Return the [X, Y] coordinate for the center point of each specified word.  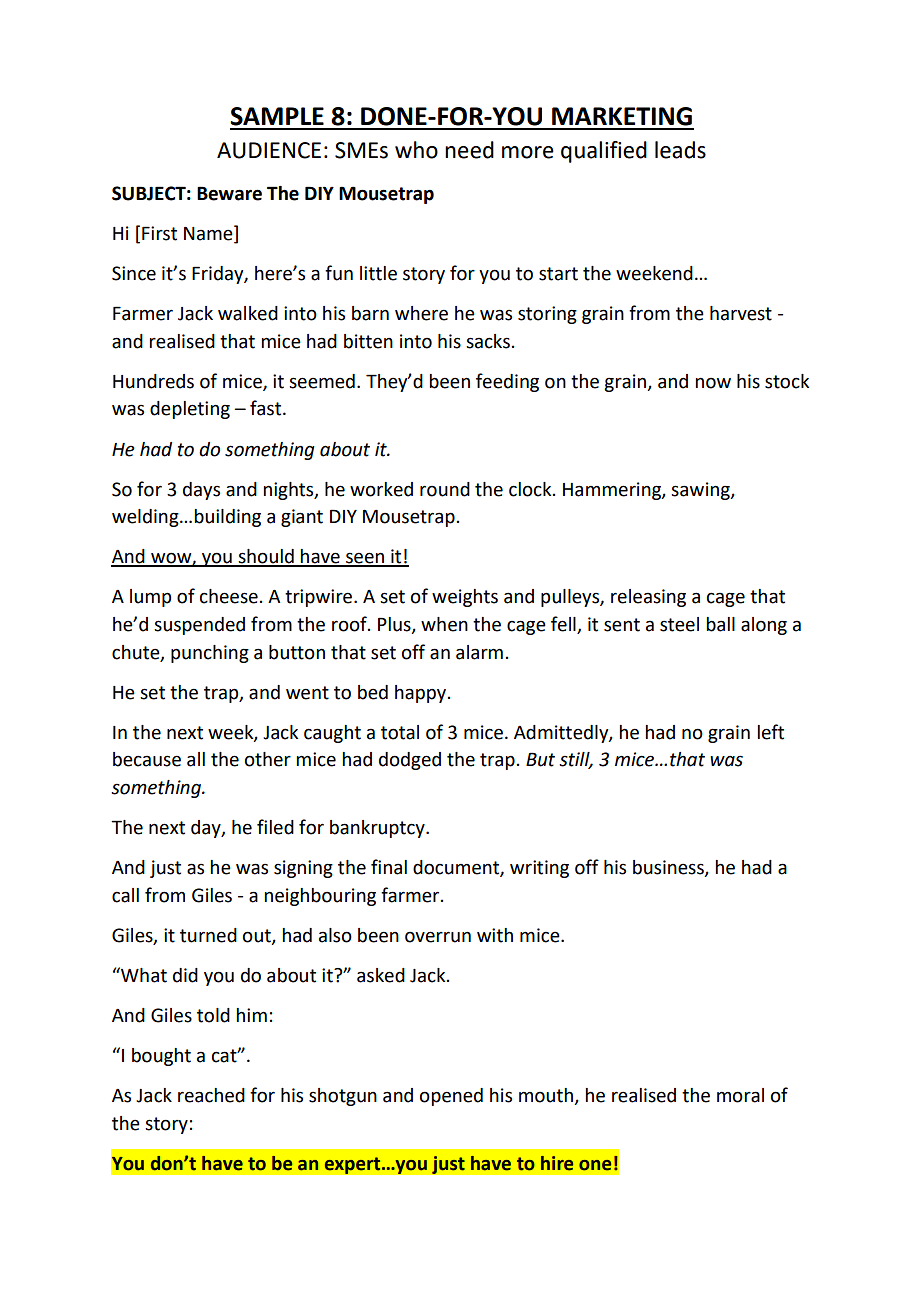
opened [451, 1097]
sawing [701, 491]
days [201, 491]
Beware [229, 193]
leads [680, 150]
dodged [410, 761]
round [445, 489]
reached [211, 1095]
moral [740, 1095]
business [669, 868]
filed [275, 827]
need [469, 150]
